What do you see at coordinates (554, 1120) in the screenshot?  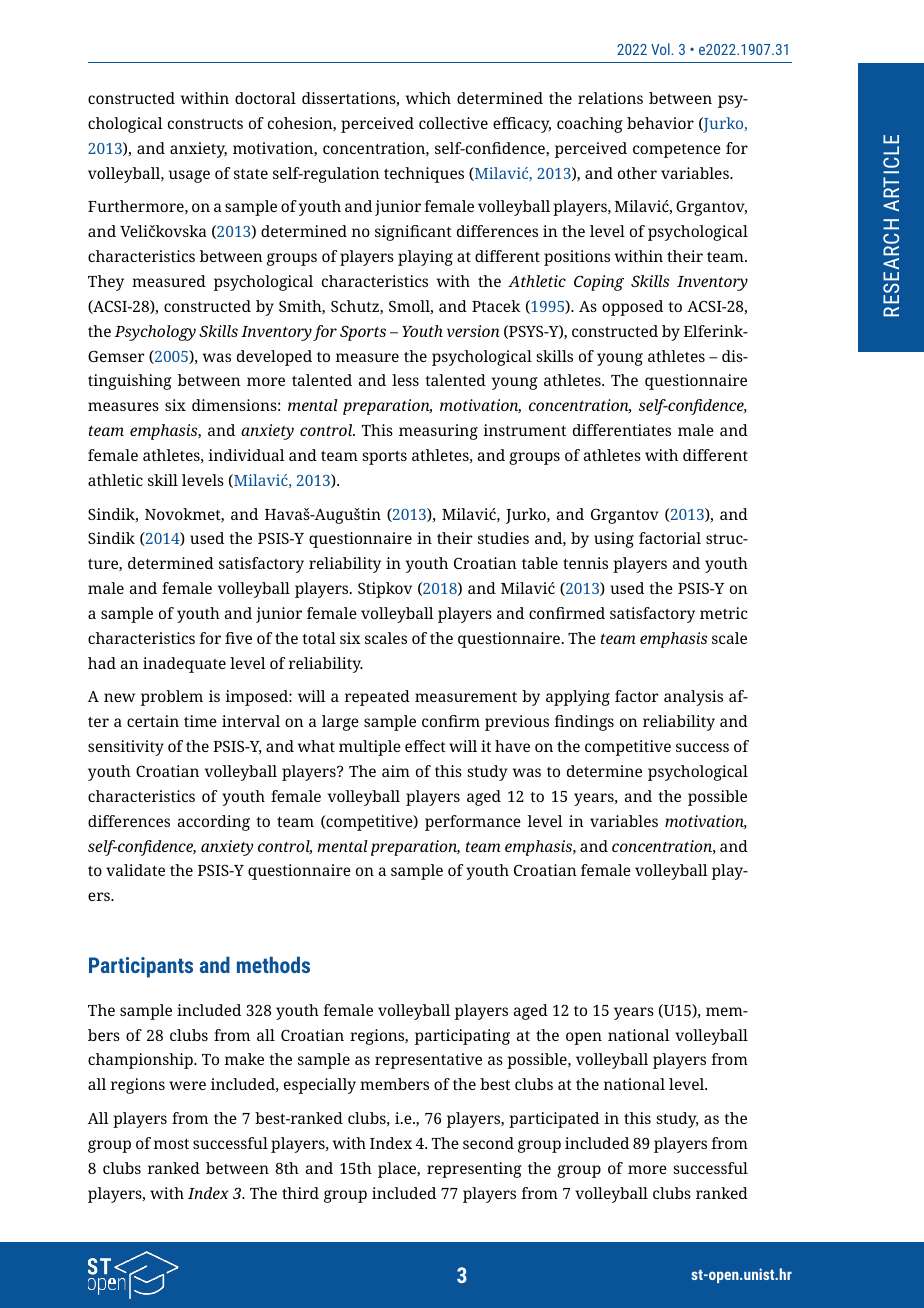 I see `participated` at bounding box center [554, 1120].
